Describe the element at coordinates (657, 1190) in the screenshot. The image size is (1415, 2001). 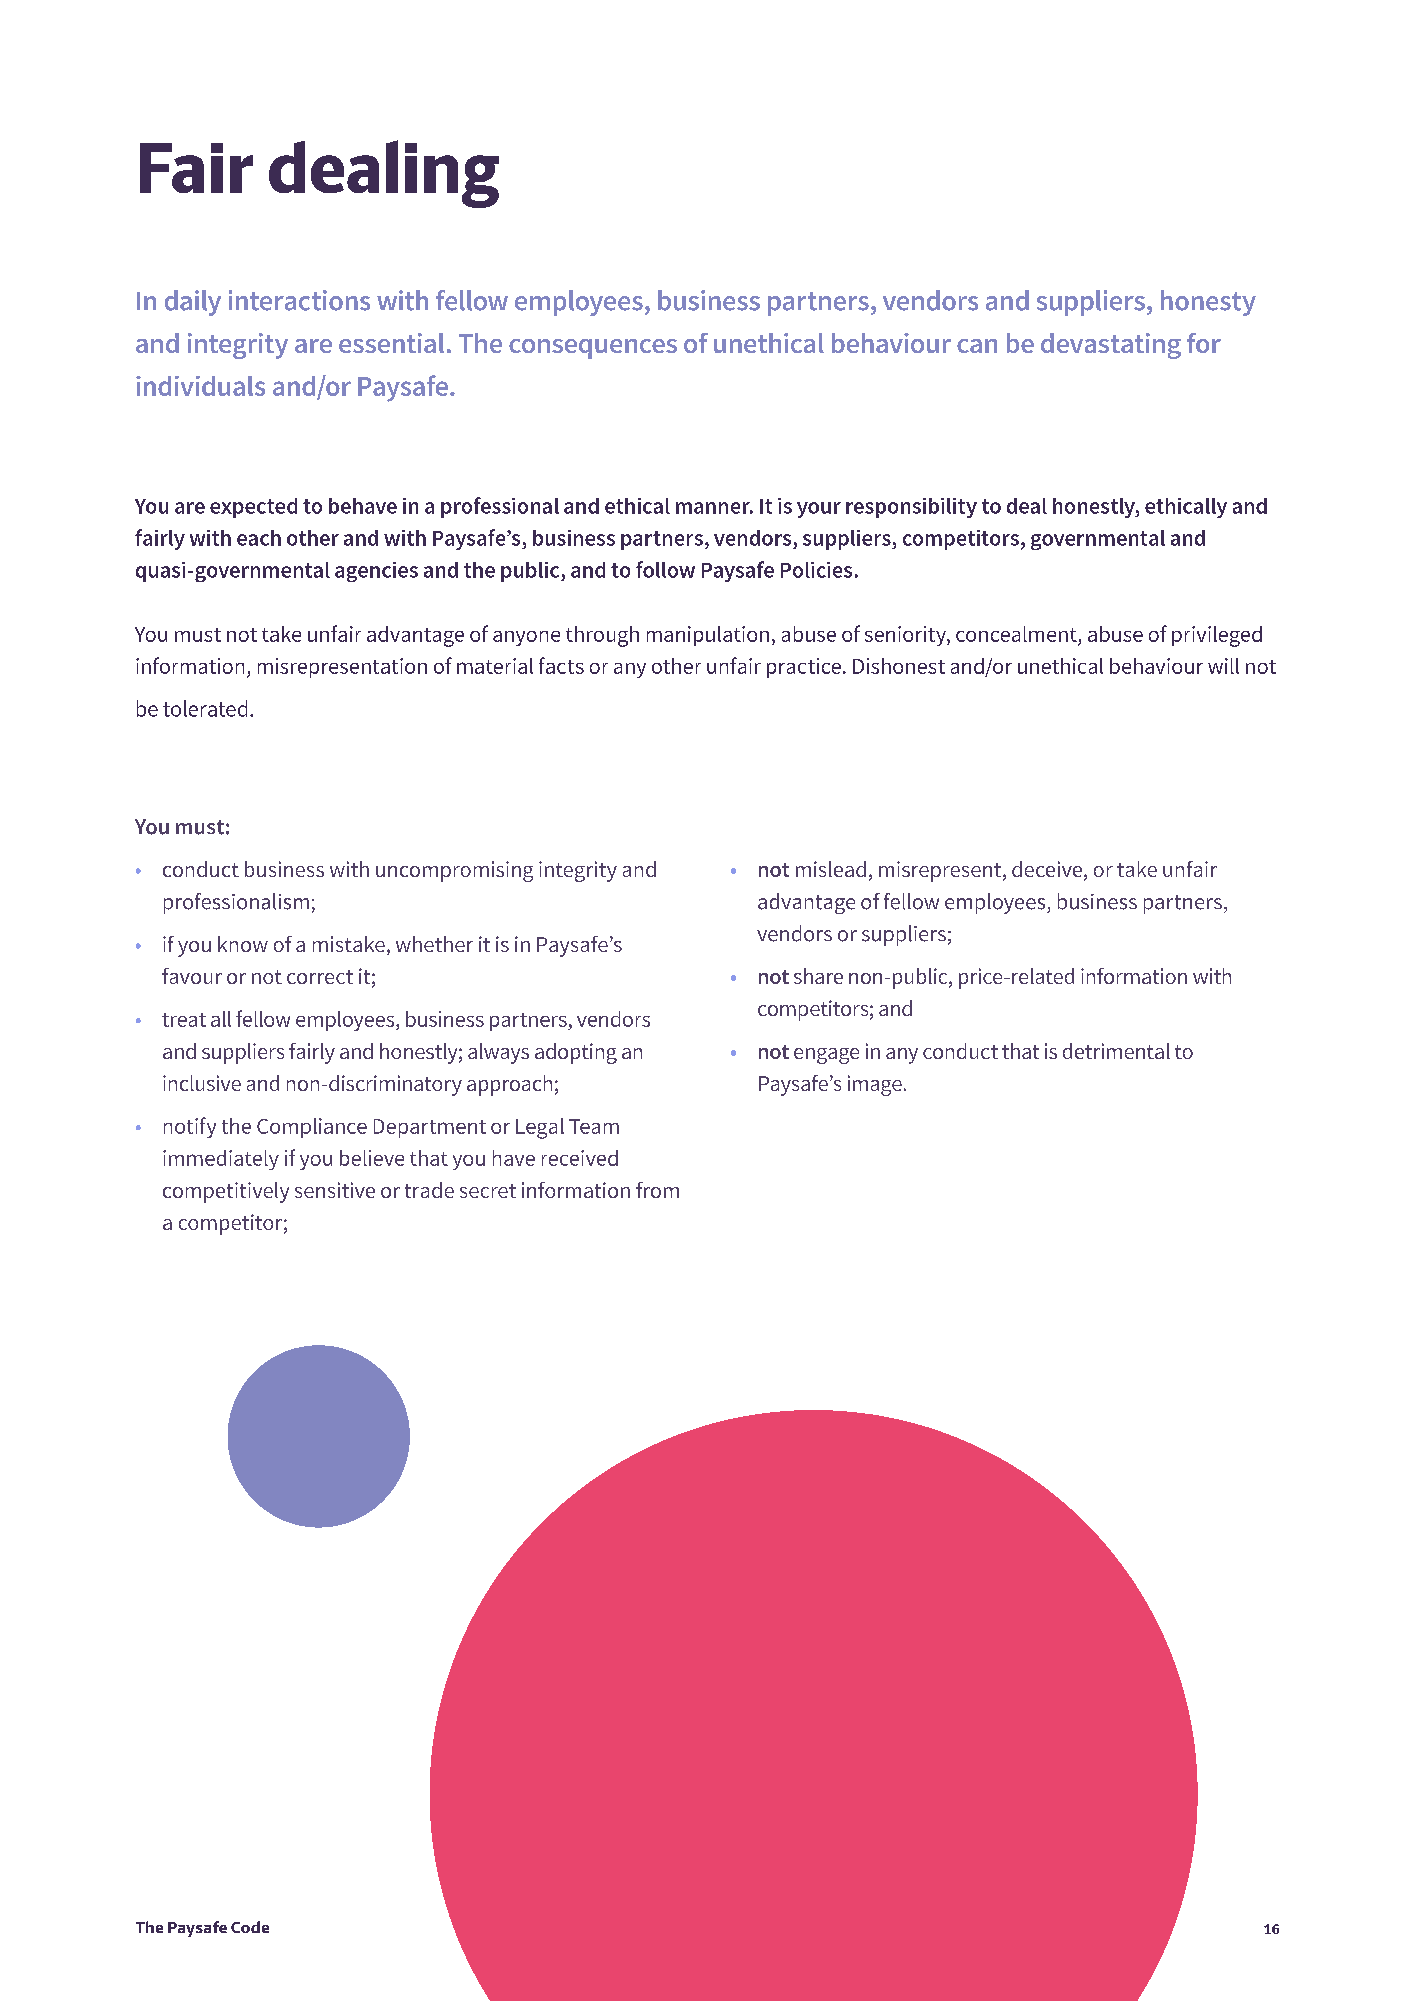
I see `from` at that location.
